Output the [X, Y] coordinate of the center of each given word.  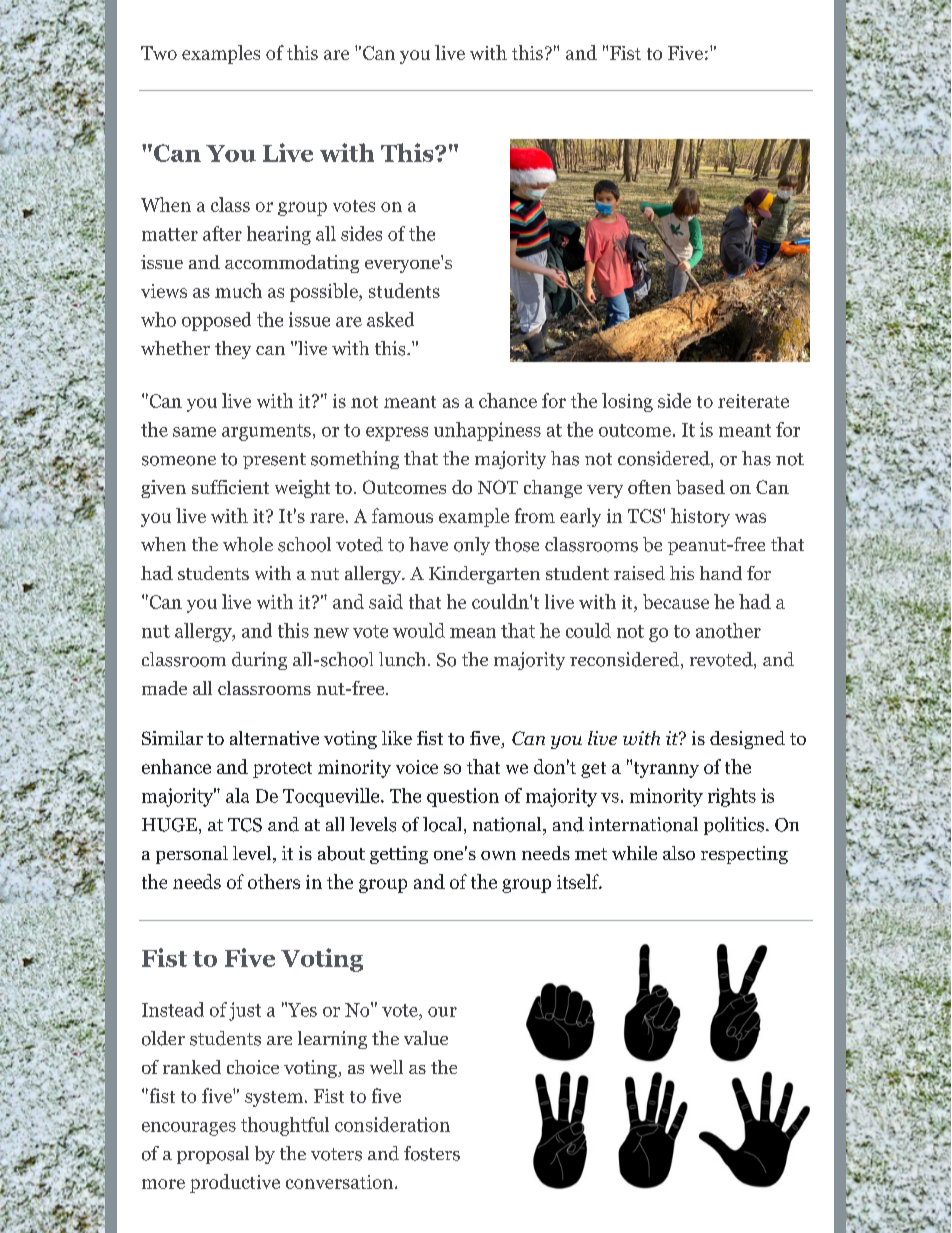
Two [159, 53]
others [274, 881]
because [676, 601]
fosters [432, 1153]
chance [508, 400]
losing [627, 402]
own [498, 855]
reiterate [753, 401]
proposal [213, 1155]
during [259, 661]
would [419, 630]
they [233, 350]
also [679, 853]
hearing [279, 235]
